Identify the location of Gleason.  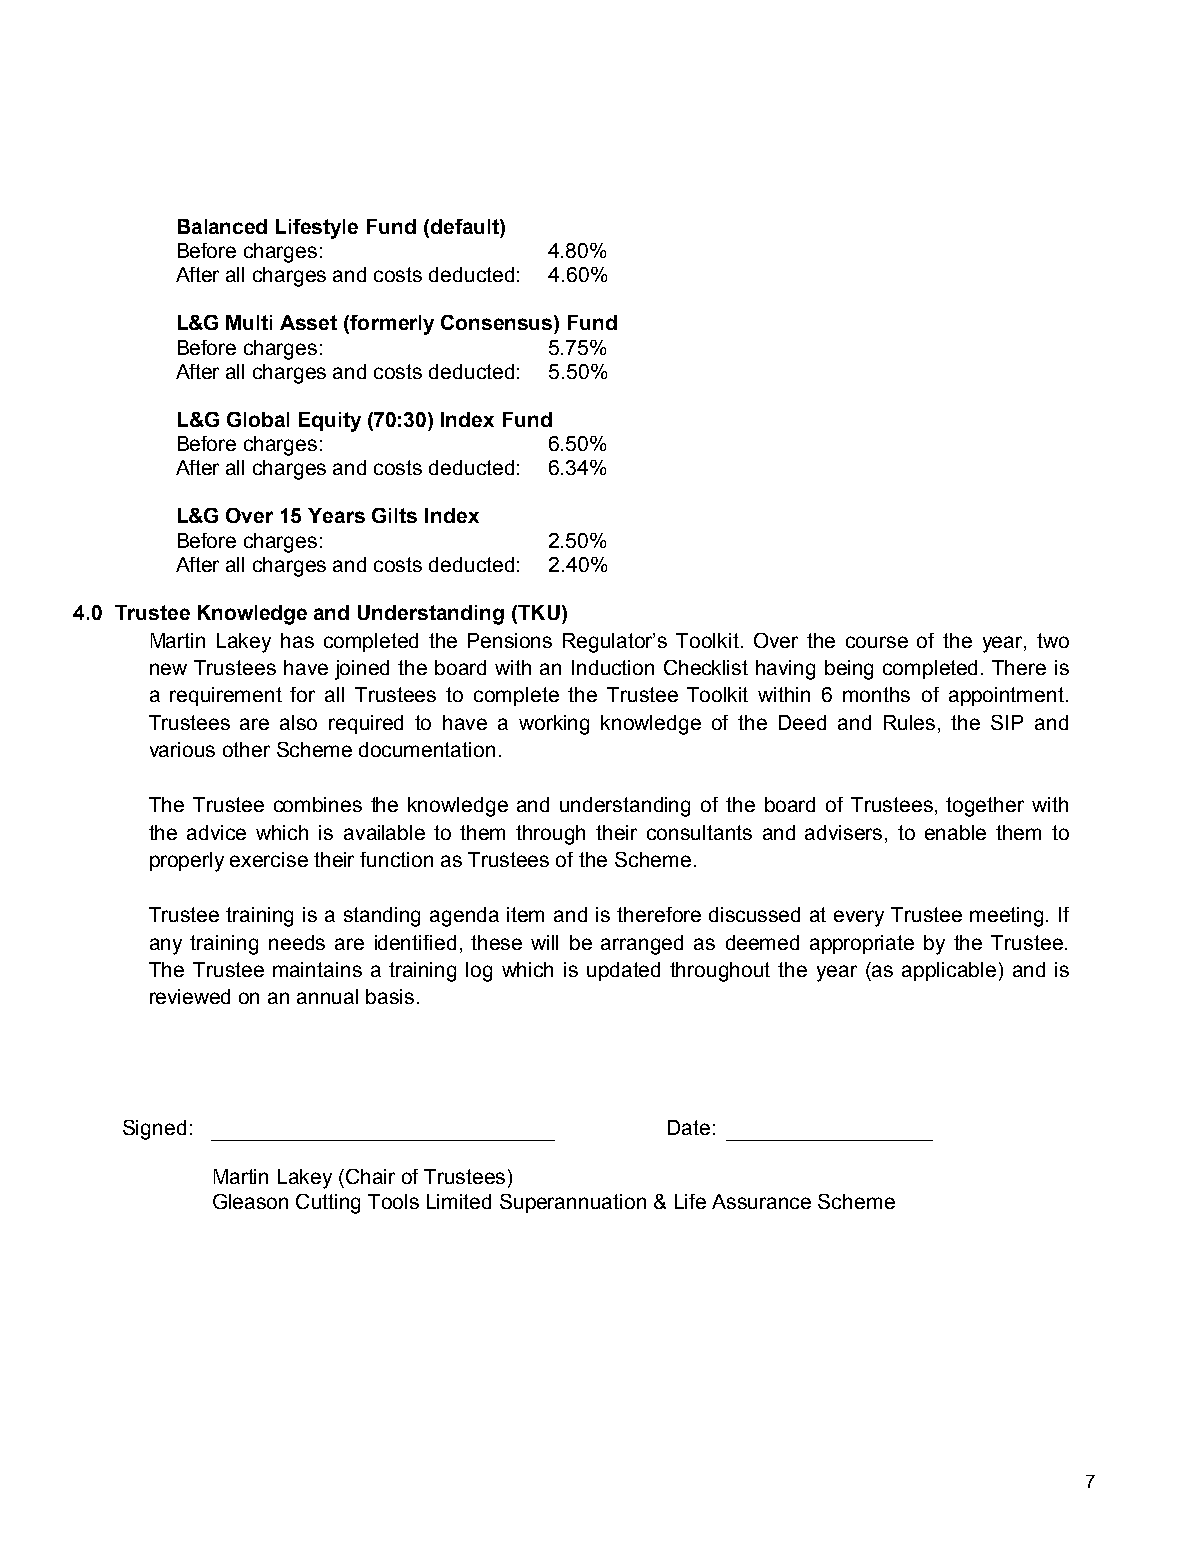
(250, 1201).
